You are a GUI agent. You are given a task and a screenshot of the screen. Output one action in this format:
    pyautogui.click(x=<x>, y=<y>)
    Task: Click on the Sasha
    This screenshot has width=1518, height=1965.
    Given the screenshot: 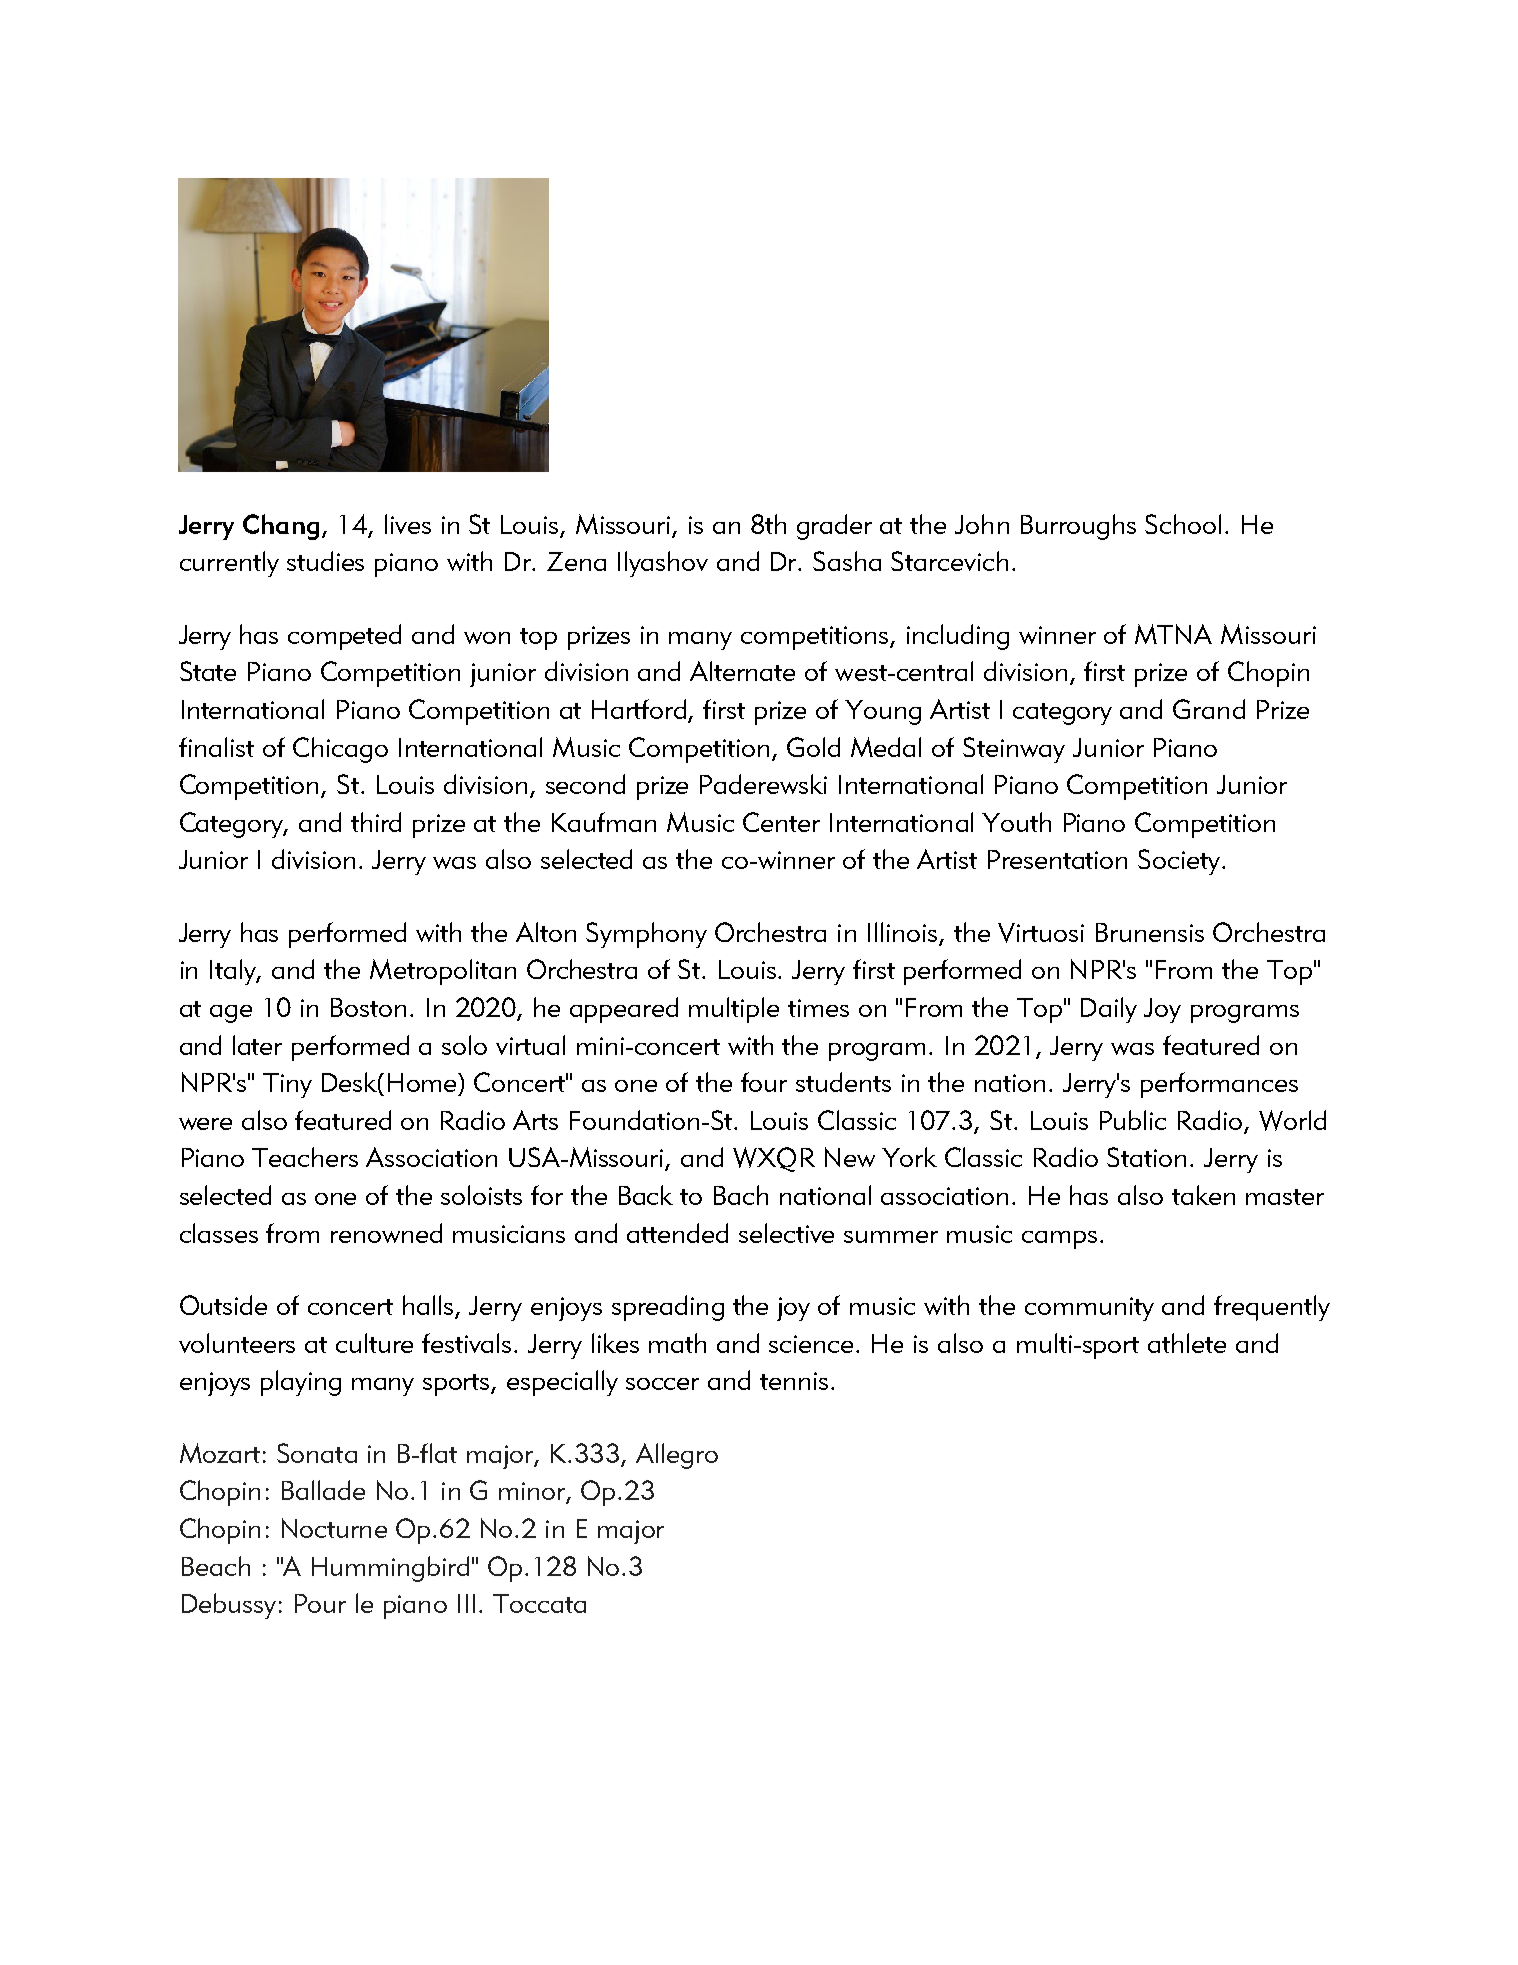 What is the action you would take?
    pyautogui.click(x=847, y=561)
